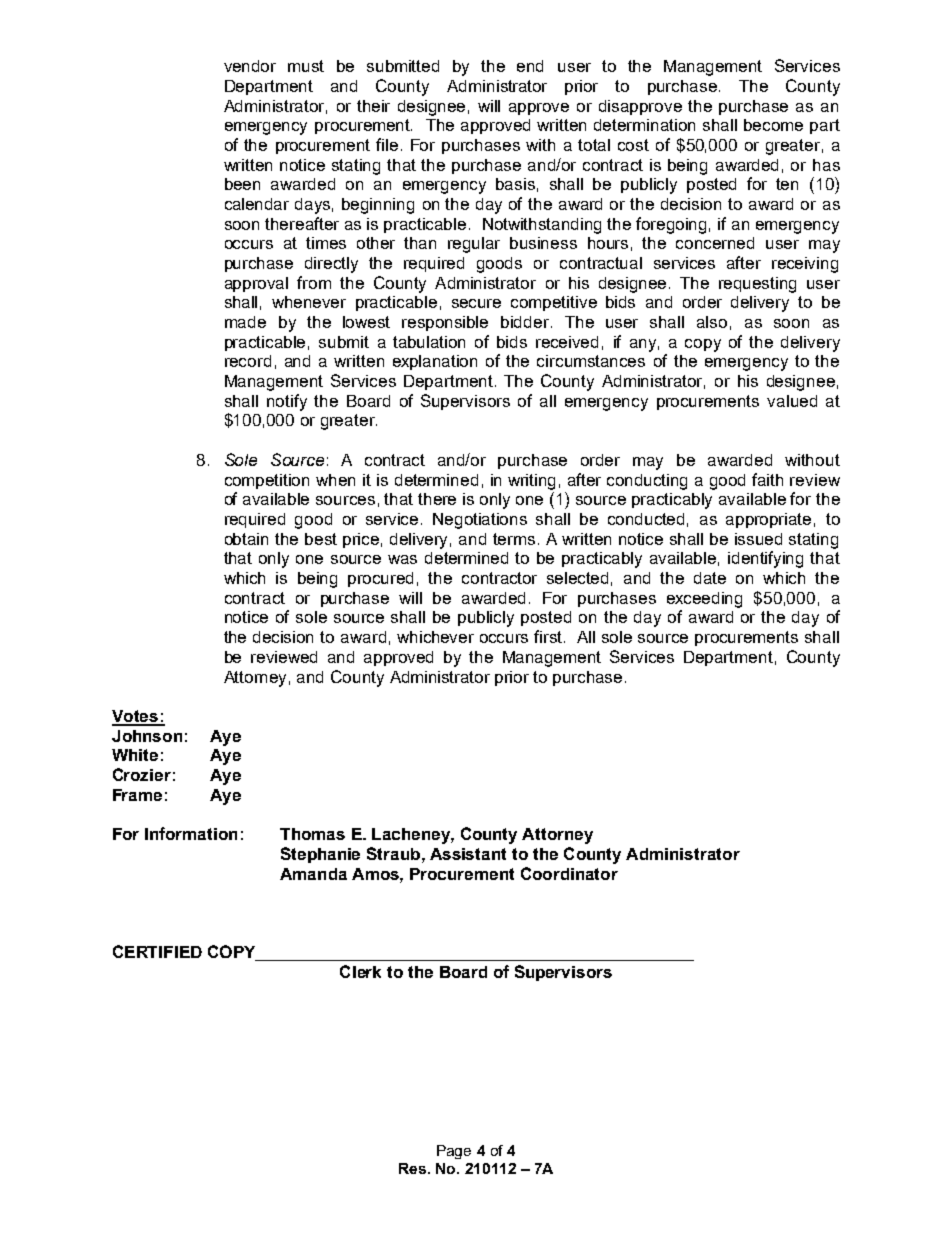 Image resolution: width=952 pixels, height=1233 pixels. What do you see at coordinates (773, 125) in the screenshot?
I see `become` at bounding box center [773, 125].
